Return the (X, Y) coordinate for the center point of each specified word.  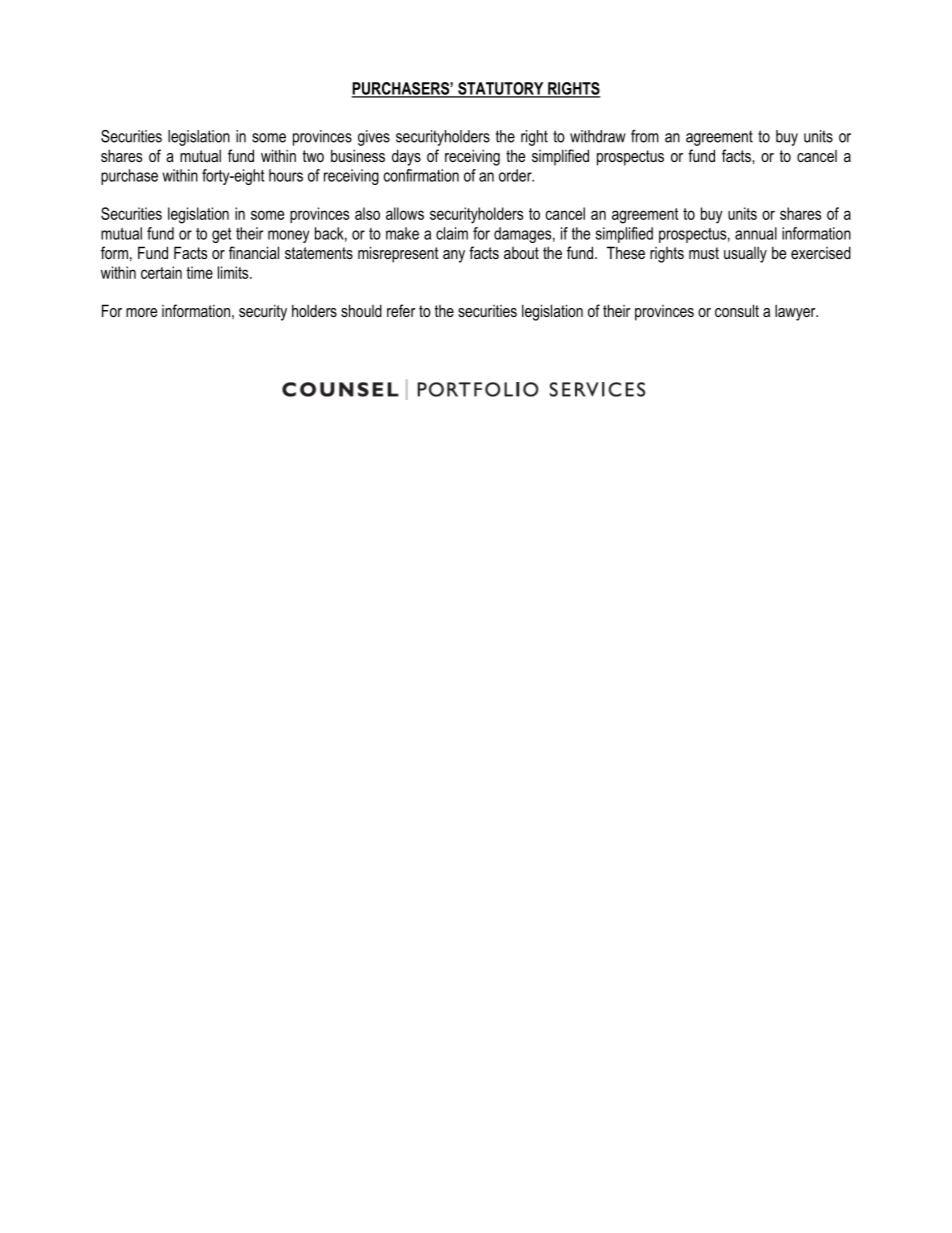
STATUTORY (501, 89)
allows (405, 213)
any (454, 256)
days (406, 157)
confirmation (421, 175)
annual (756, 233)
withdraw (598, 136)
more (141, 312)
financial (254, 252)
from (645, 136)
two (313, 156)
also (367, 213)
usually (745, 254)
